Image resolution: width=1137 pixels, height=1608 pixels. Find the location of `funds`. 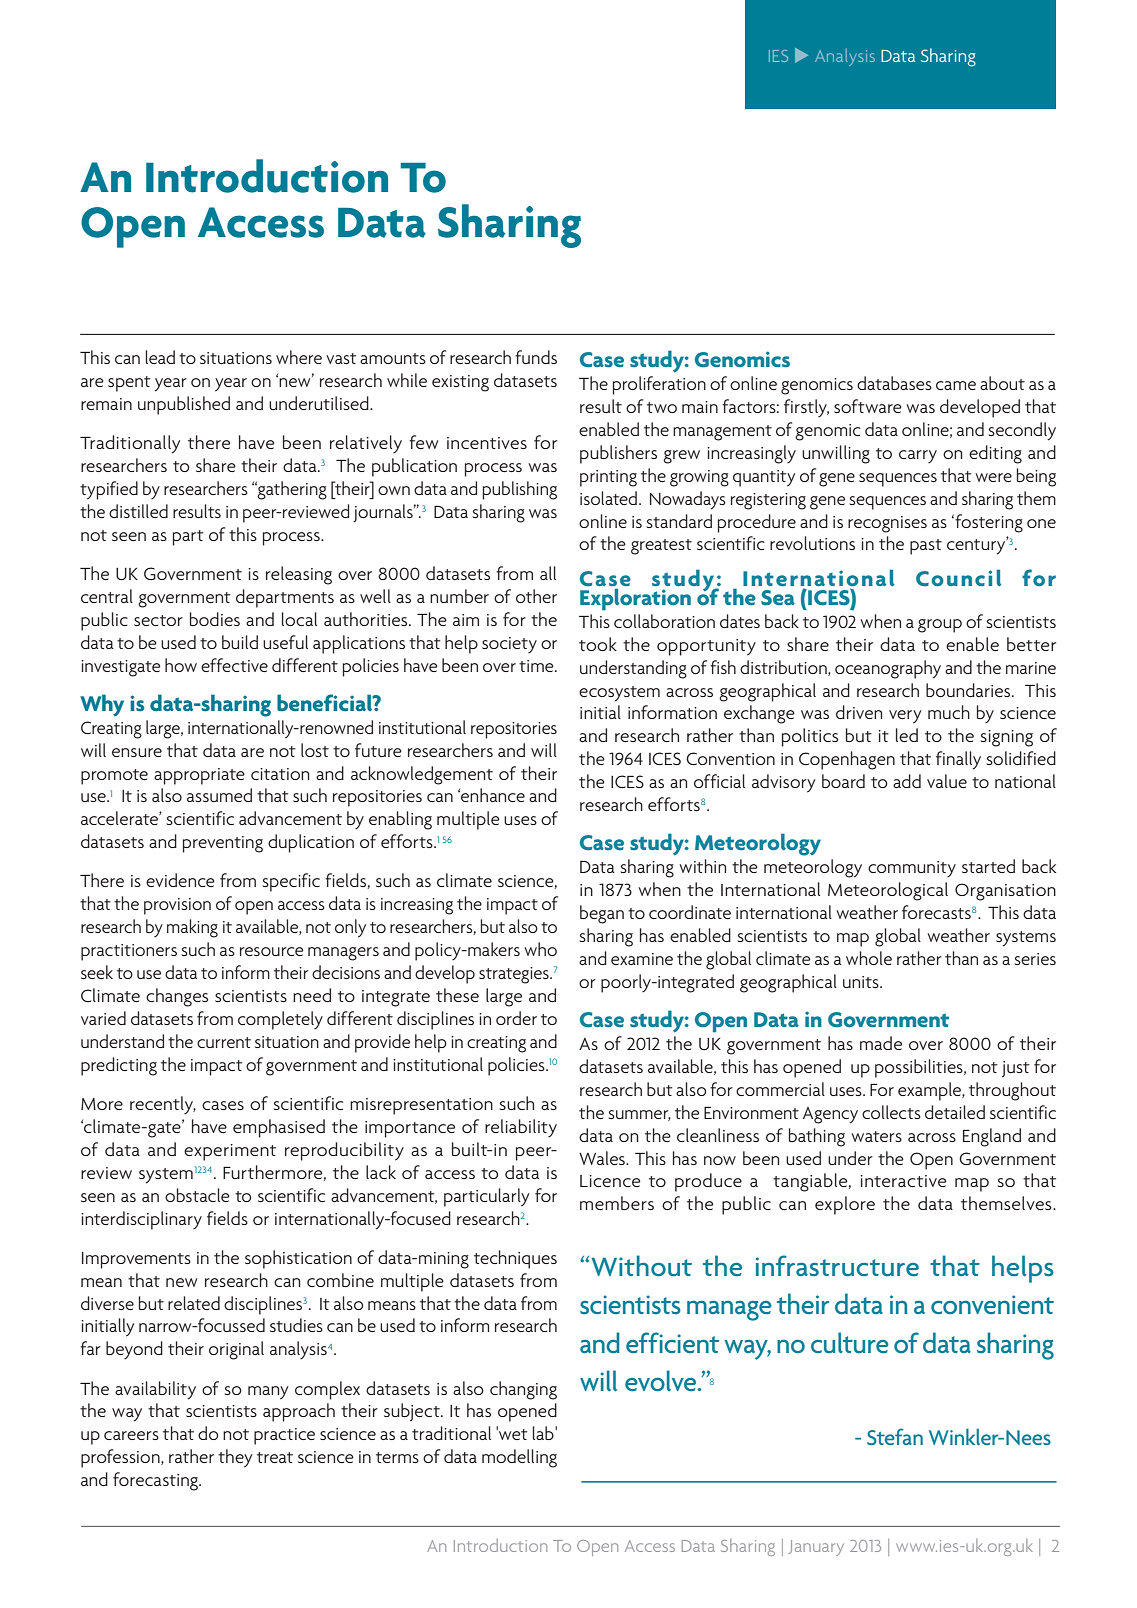

funds is located at coordinates (536, 357).
